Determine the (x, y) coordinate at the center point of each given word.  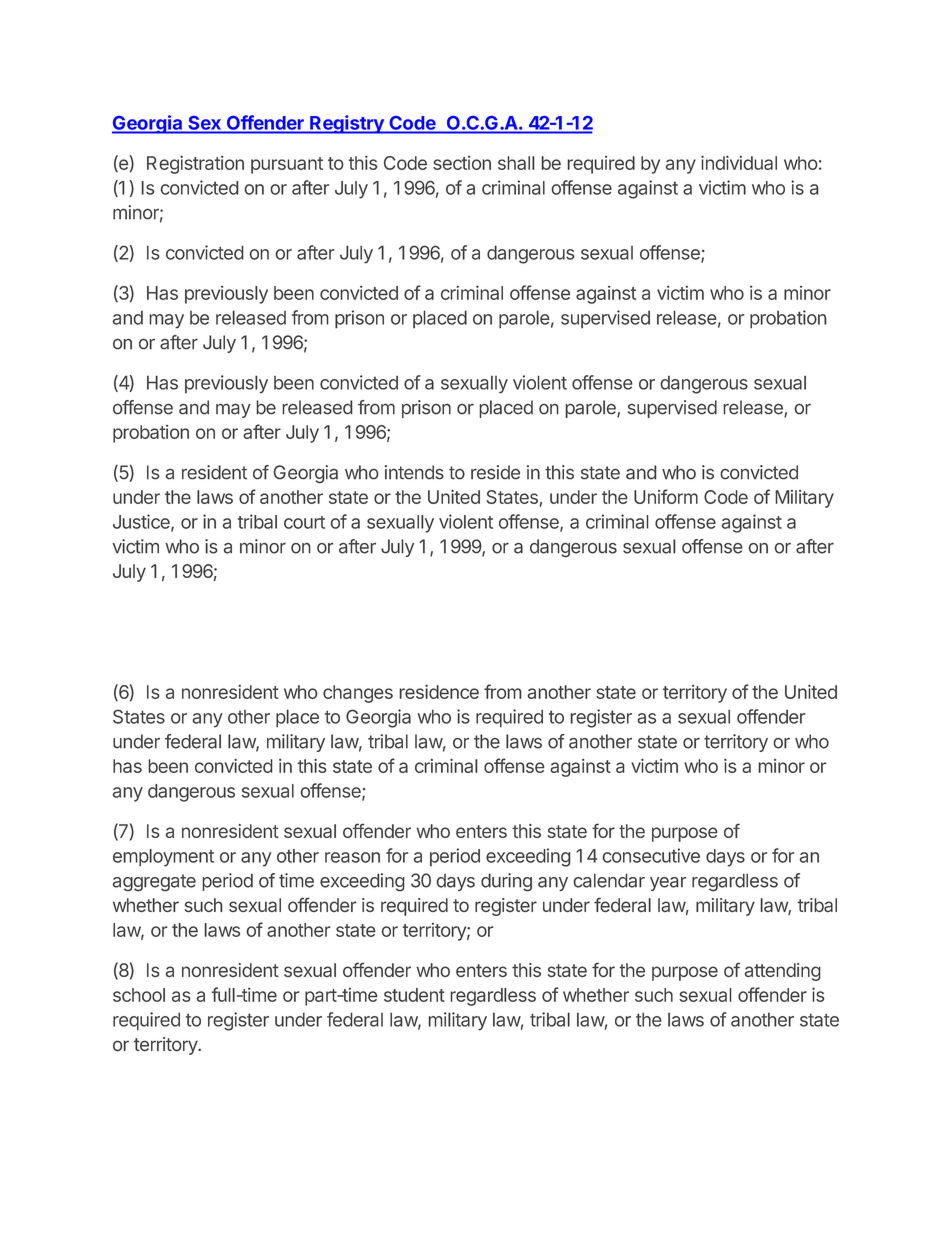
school (139, 995)
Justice (142, 522)
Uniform (666, 496)
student (414, 995)
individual (739, 163)
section (462, 163)
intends (414, 472)
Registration (195, 165)
